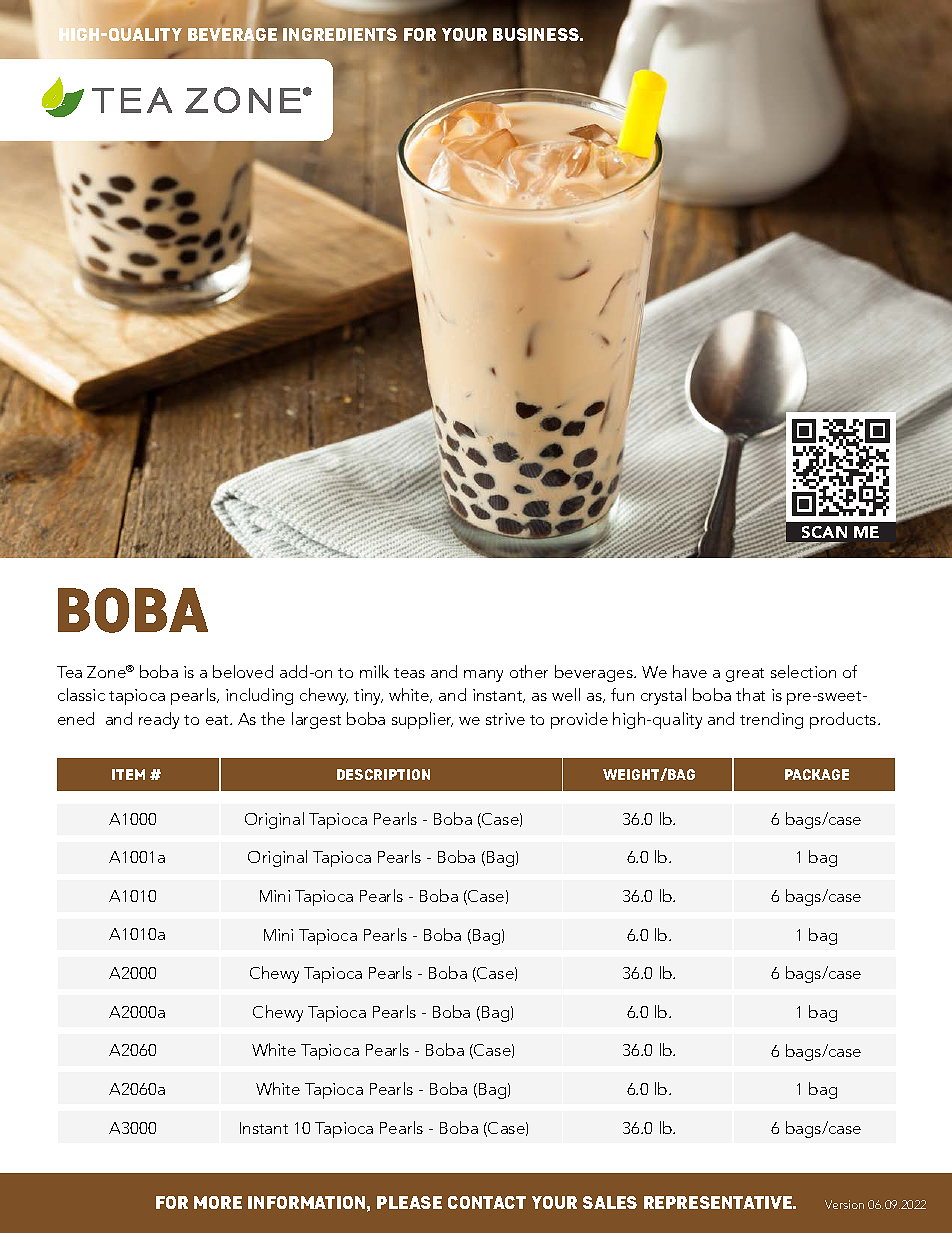 The image size is (952, 1233). What do you see at coordinates (243, 671) in the image?
I see `beloved` at bounding box center [243, 671].
